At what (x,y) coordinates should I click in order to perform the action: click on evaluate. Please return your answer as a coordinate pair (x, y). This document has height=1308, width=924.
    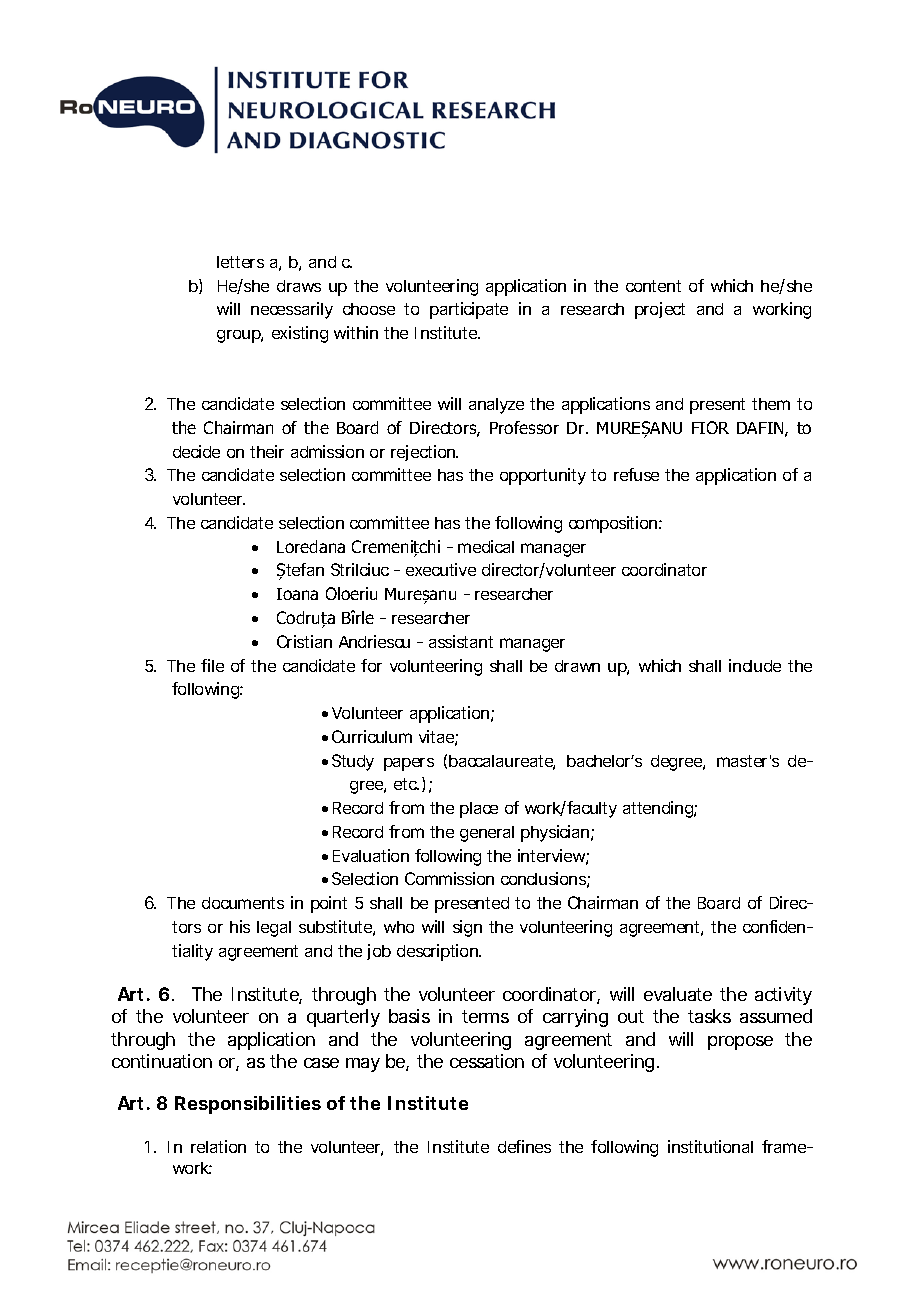
    Looking at the image, I should click on (678, 994).
